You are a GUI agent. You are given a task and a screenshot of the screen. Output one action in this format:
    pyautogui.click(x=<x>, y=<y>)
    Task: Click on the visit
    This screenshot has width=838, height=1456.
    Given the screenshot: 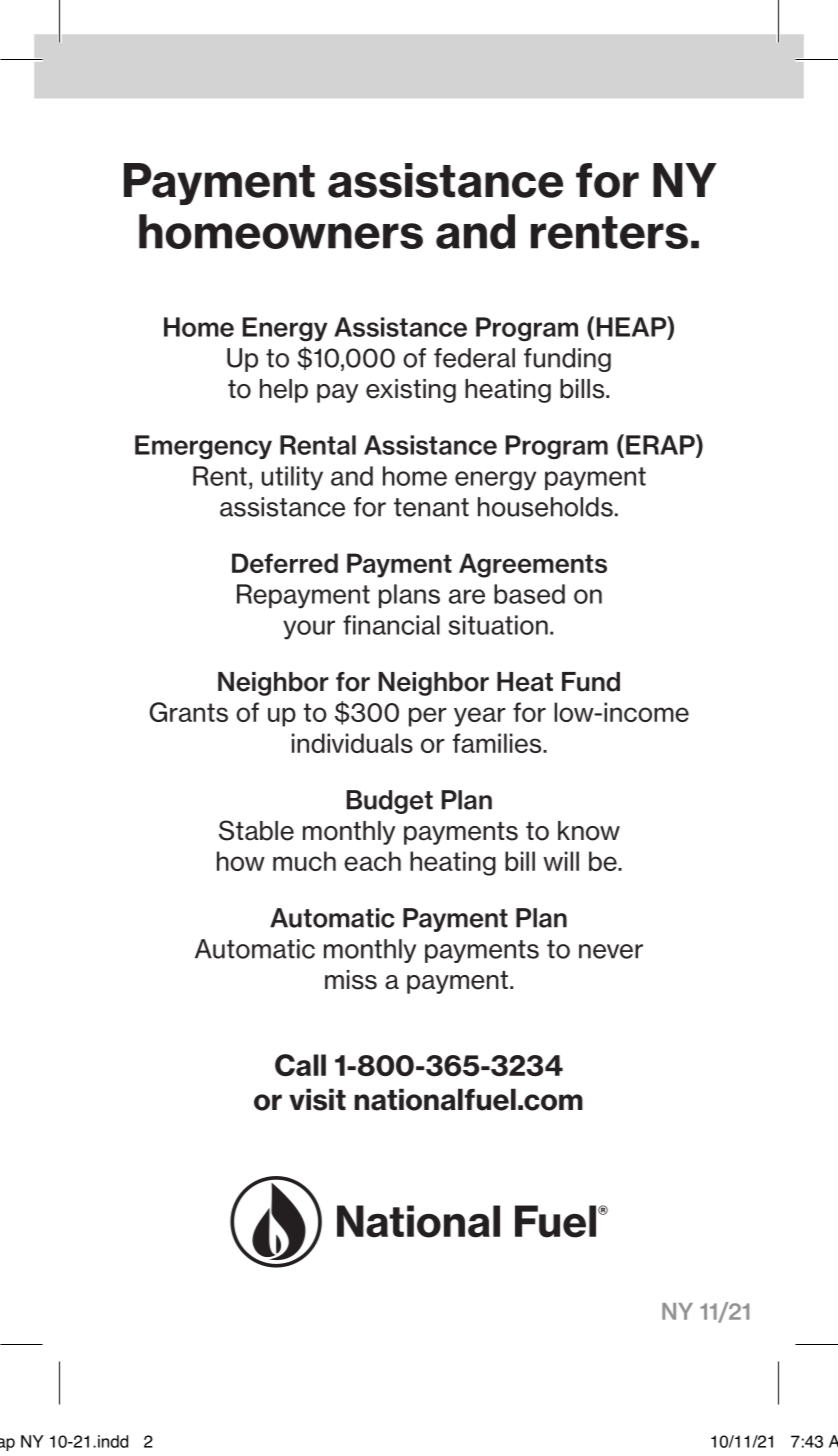 What is the action you would take?
    pyautogui.click(x=317, y=1099)
